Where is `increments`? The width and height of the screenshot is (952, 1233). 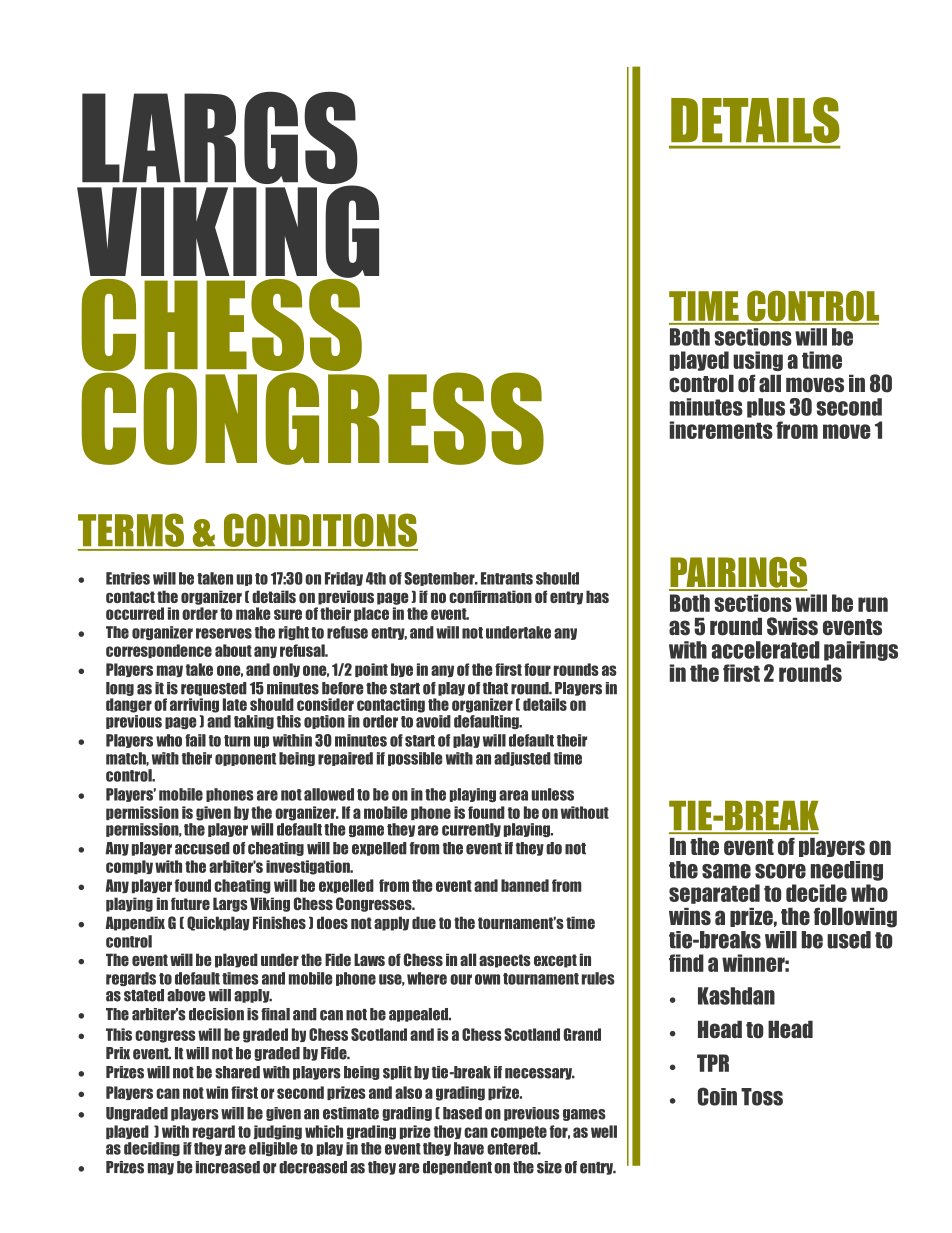
increments is located at coordinates (721, 430).
